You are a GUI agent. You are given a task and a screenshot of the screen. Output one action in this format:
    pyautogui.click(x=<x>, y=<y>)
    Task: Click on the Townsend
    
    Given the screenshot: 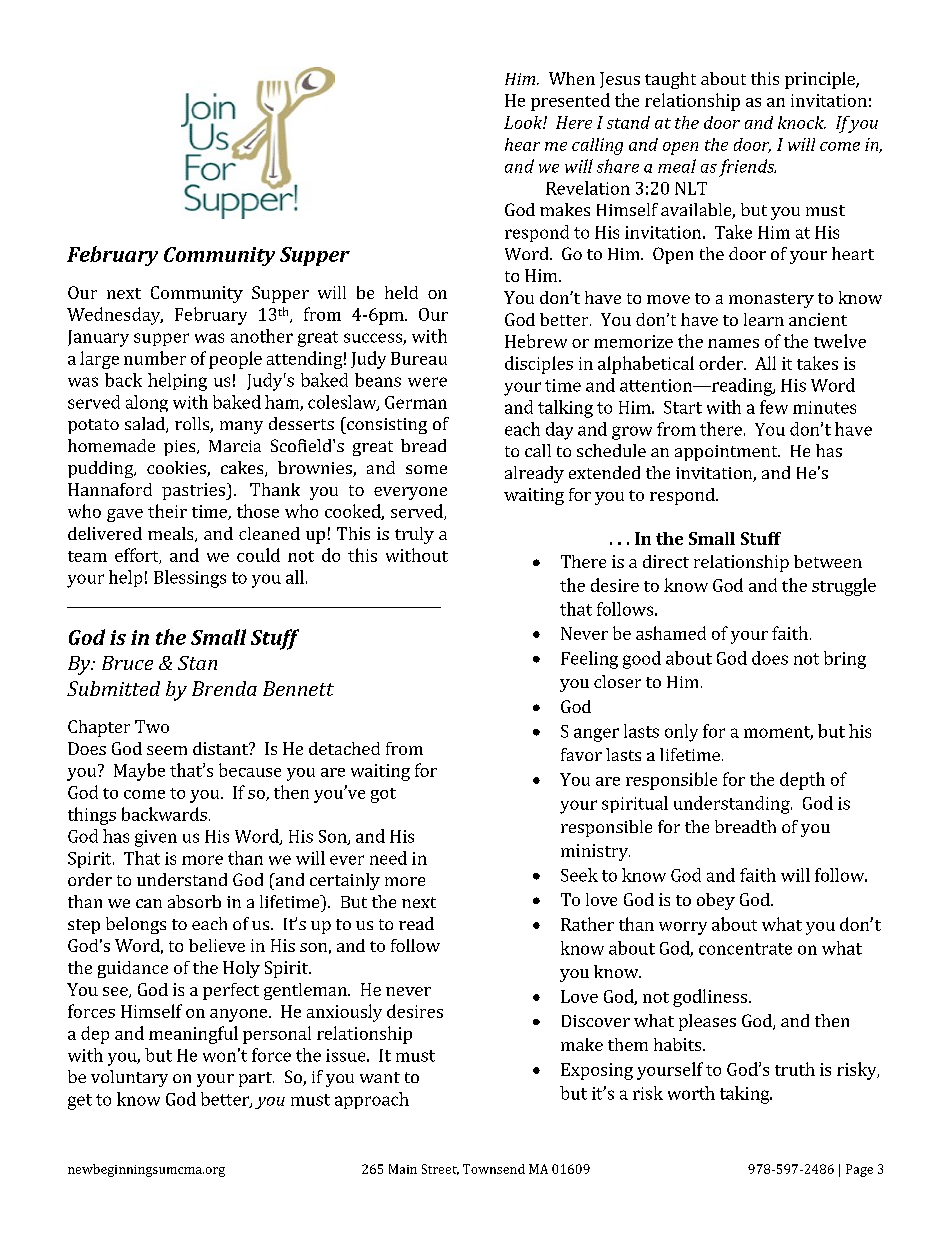 What is the action you would take?
    pyautogui.click(x=494, y=1169)
